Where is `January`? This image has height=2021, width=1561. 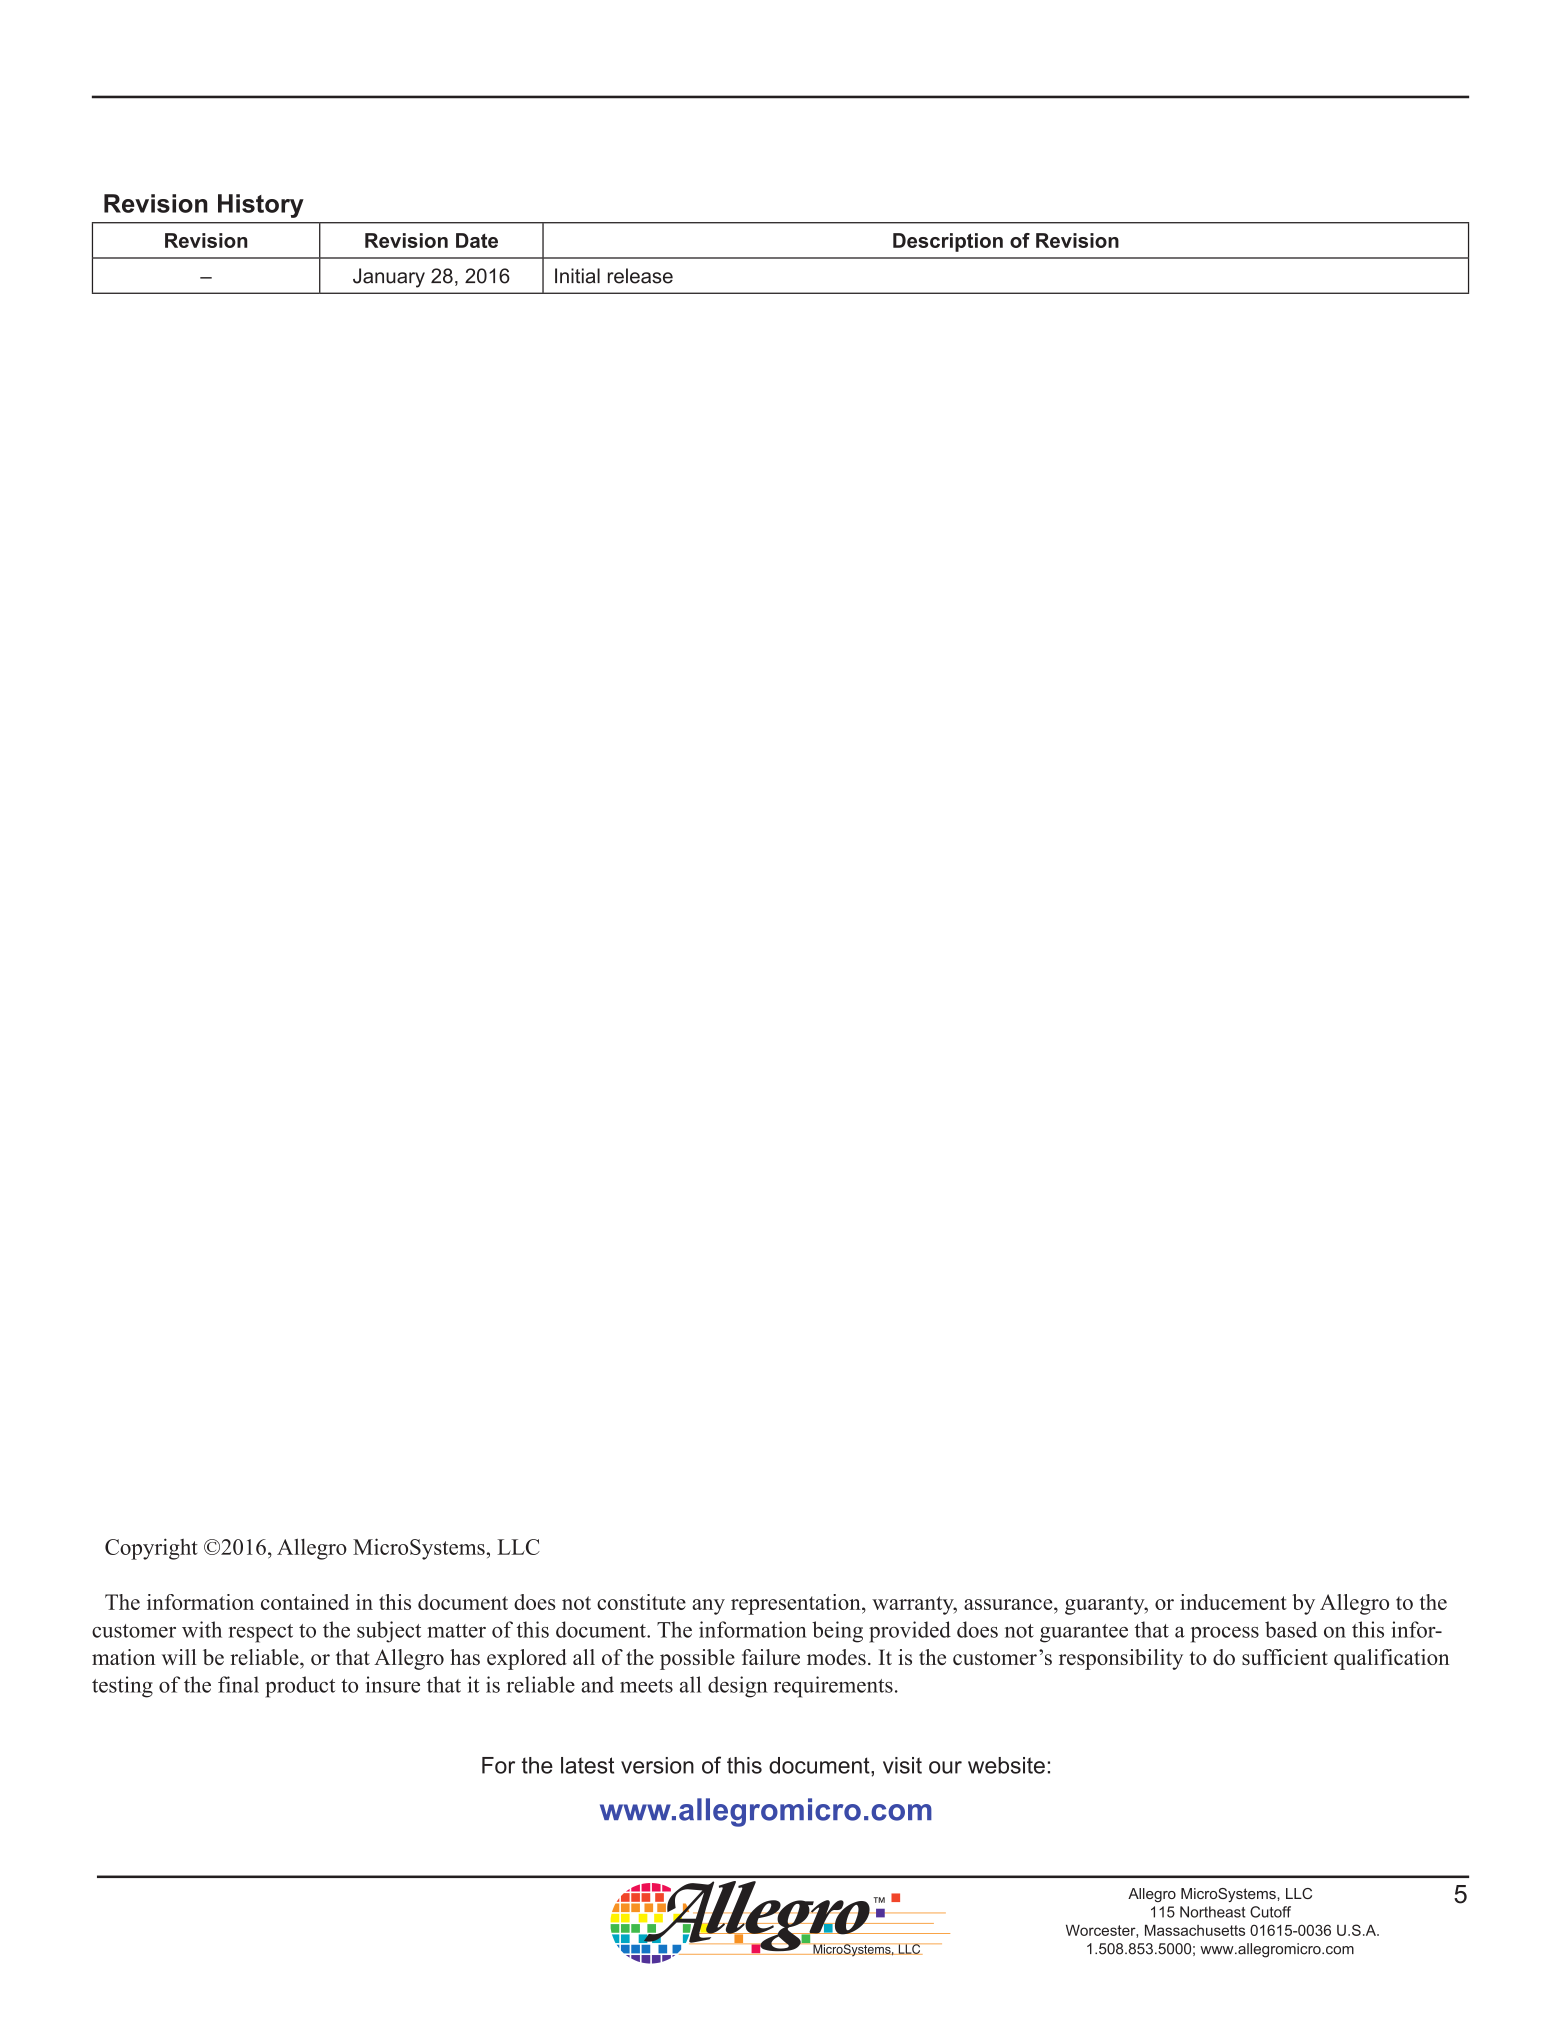 January is located at coordinates (389, 278).
